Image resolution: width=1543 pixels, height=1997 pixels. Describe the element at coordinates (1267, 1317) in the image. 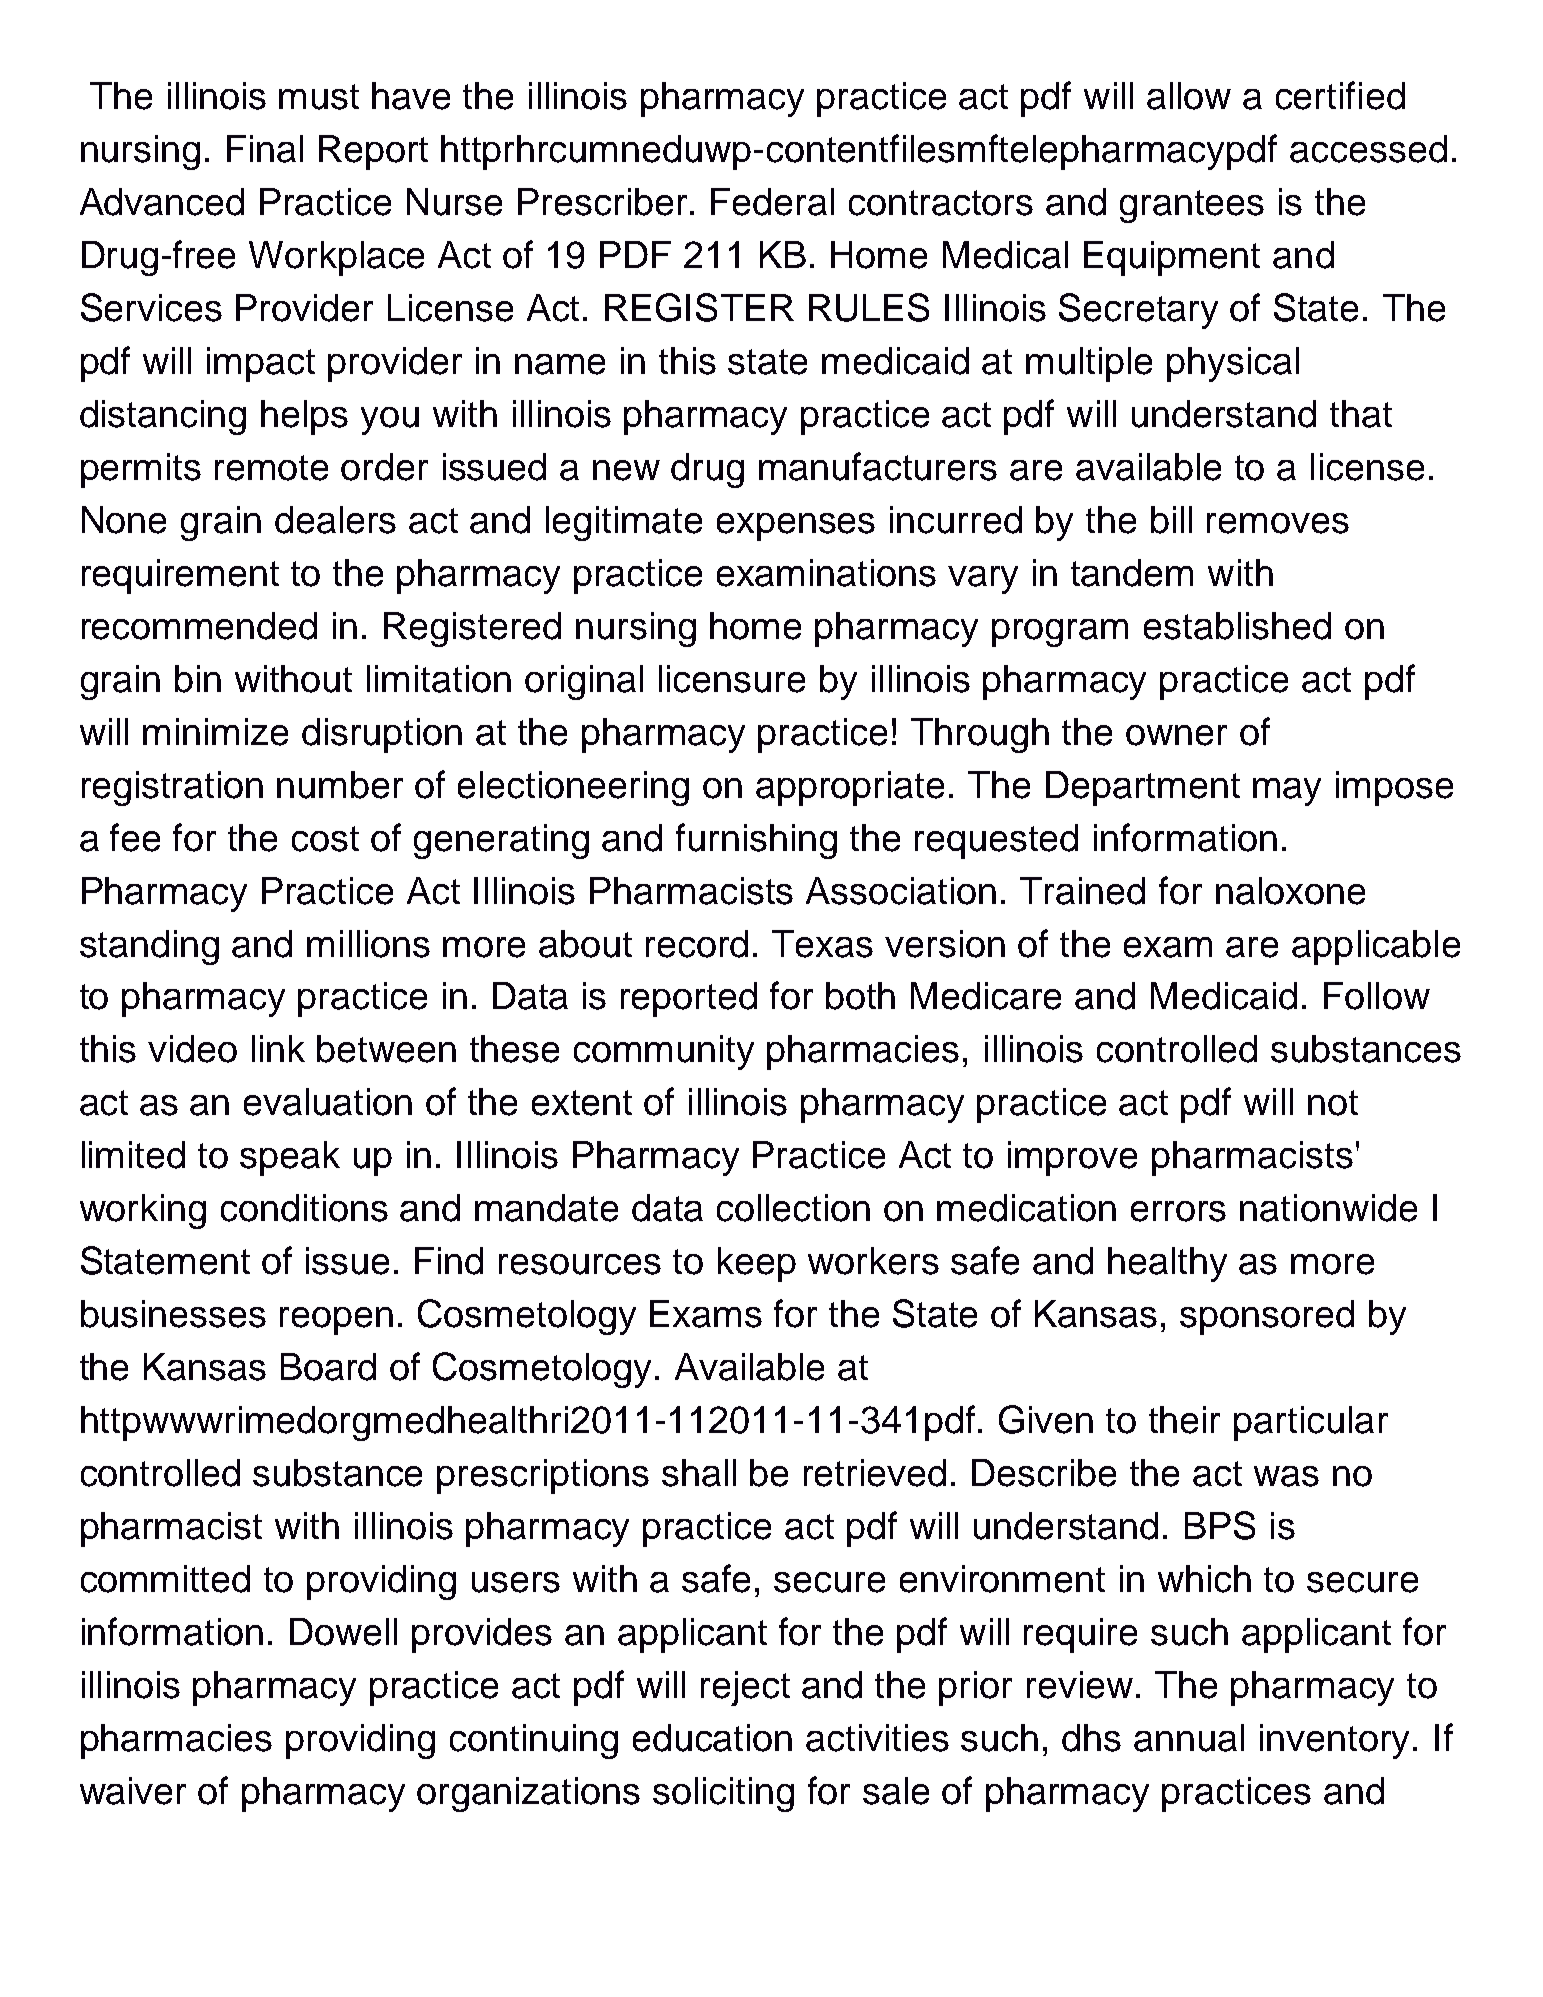

I see `sponsored` at that location.
